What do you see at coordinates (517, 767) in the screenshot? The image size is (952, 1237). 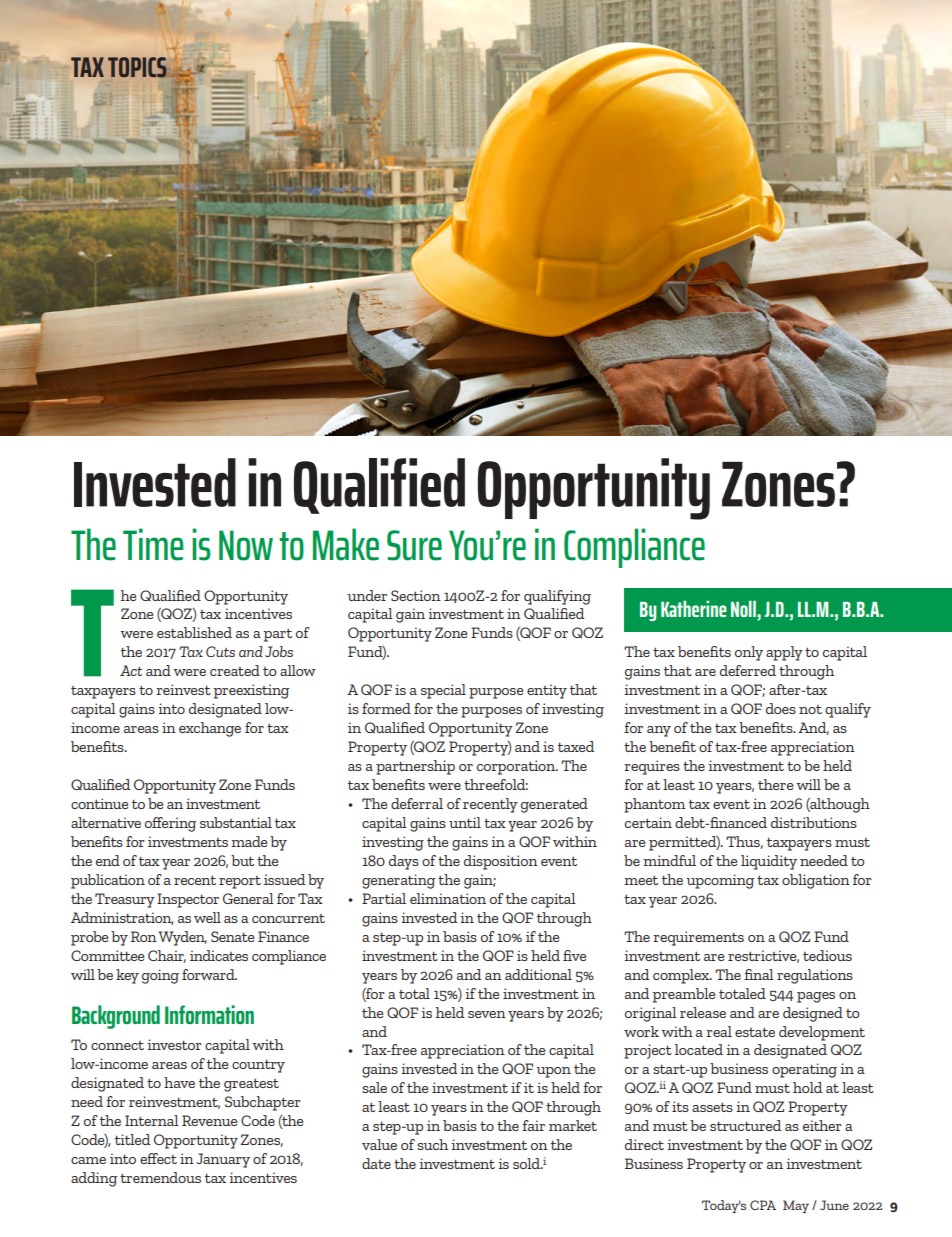 I see `corporation` at bounding box center [517, 767].
